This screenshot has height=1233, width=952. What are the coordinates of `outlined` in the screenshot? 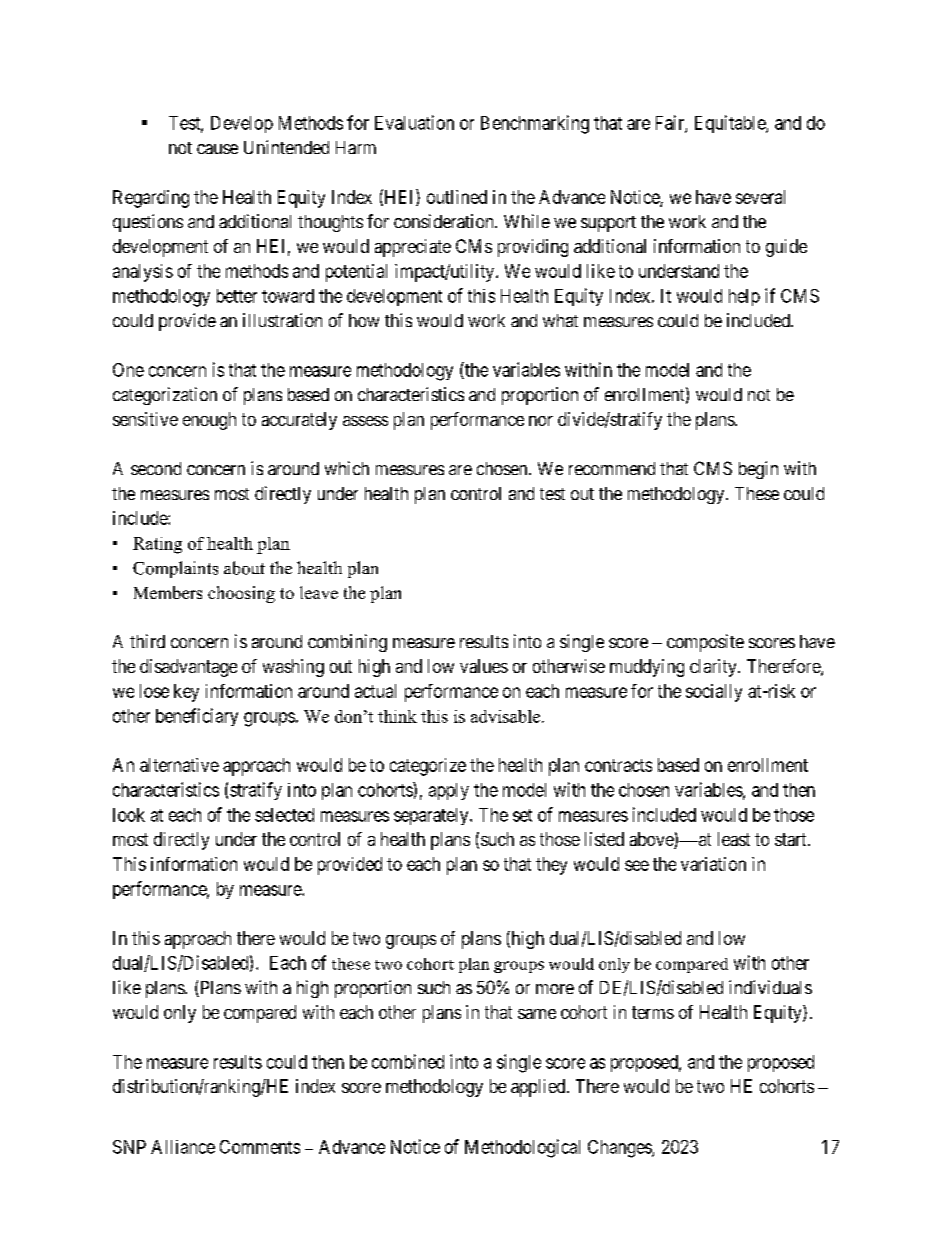 It's located at (457, 197).
